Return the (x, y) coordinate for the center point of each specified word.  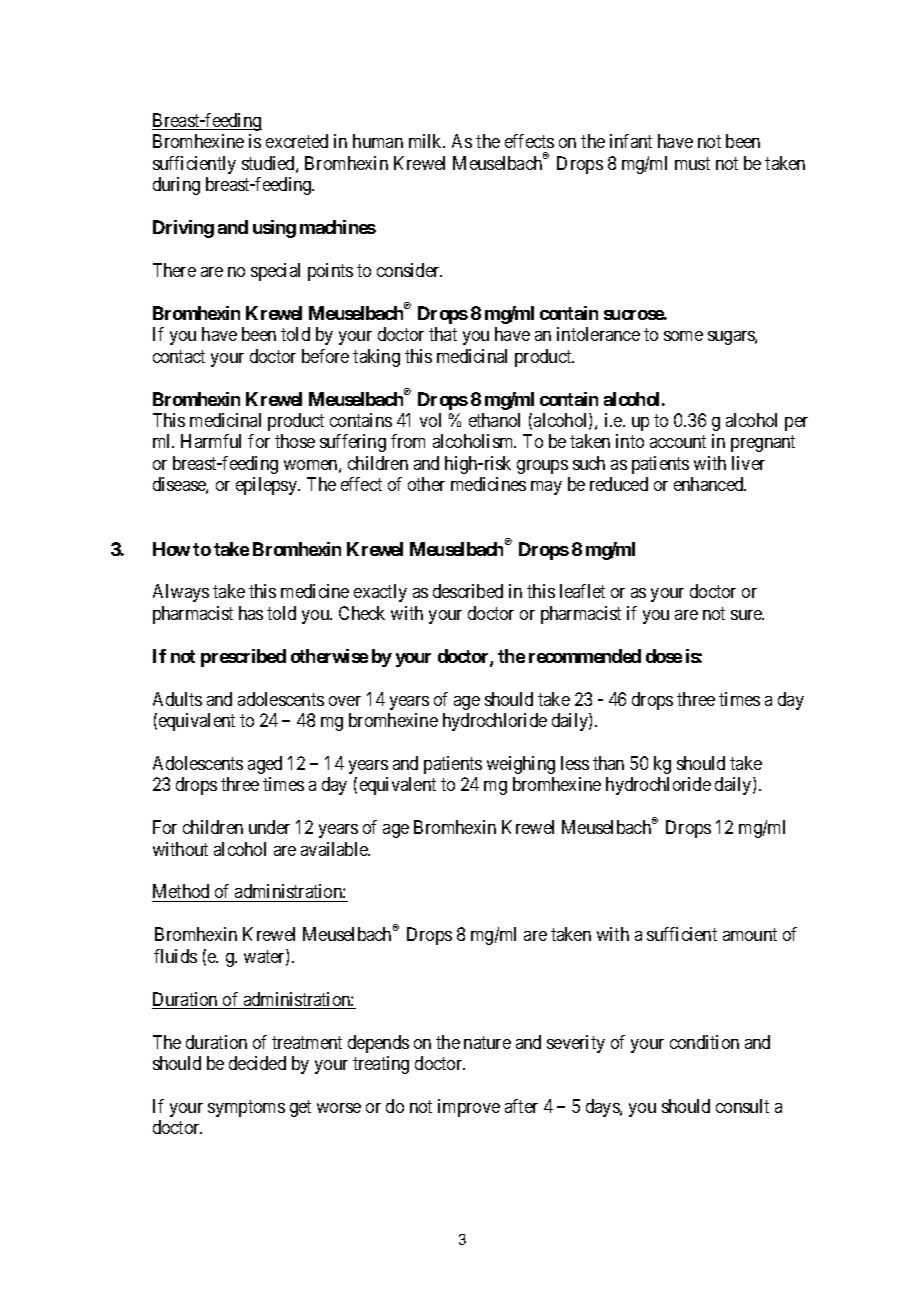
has (251, 613)
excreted (297, 141)
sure (747, 615)
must (692, 163)
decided (257, 1063)
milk (427, 141)
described (468, 591)
